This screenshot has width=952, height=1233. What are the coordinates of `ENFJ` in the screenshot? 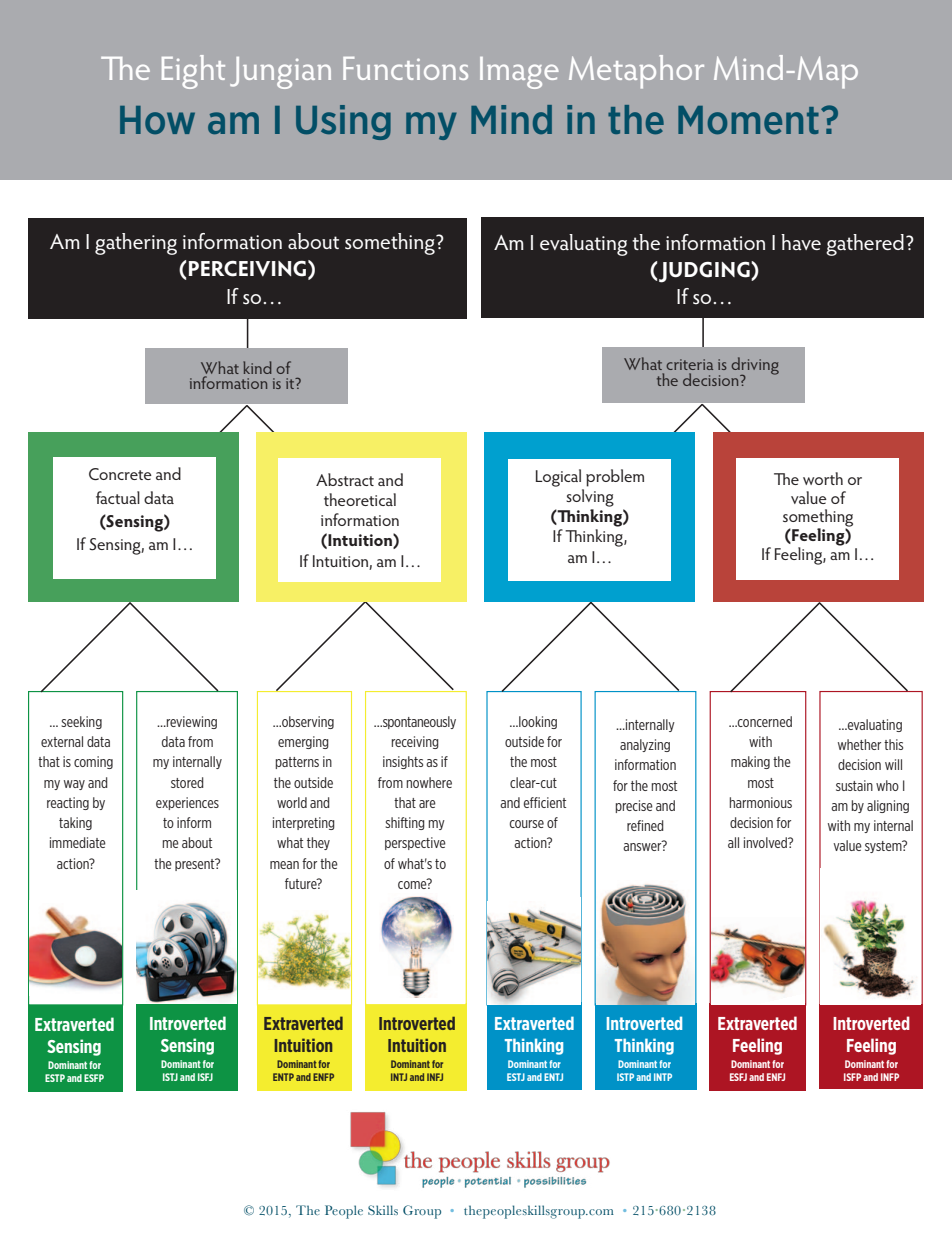 It's located at (776, 1077).
